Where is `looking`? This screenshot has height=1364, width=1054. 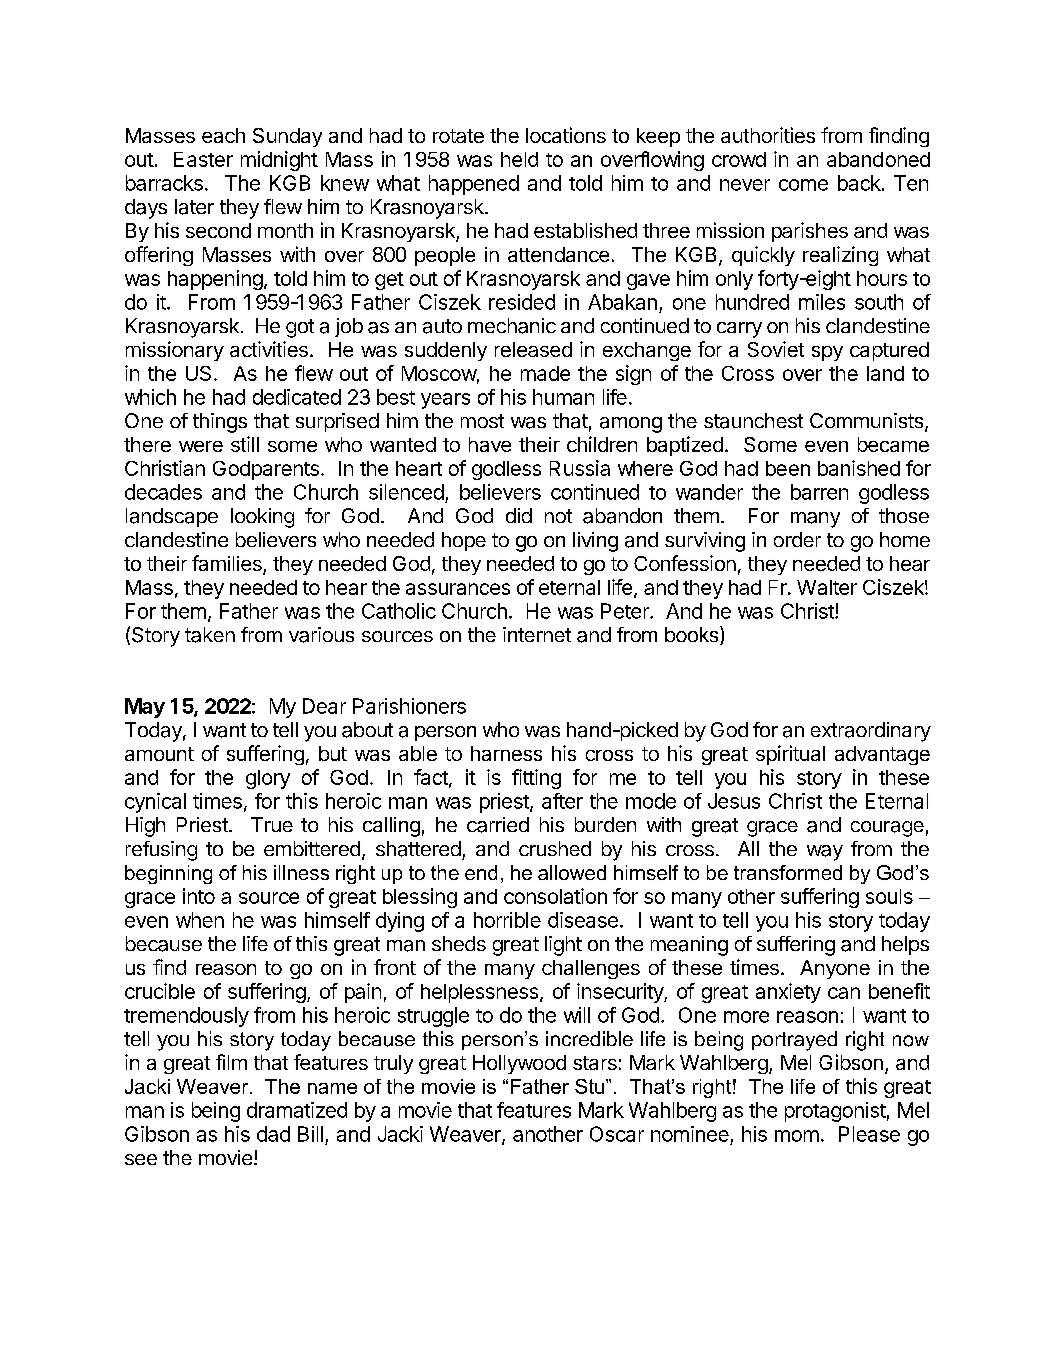 looking is located at coordinates (262, 518).
